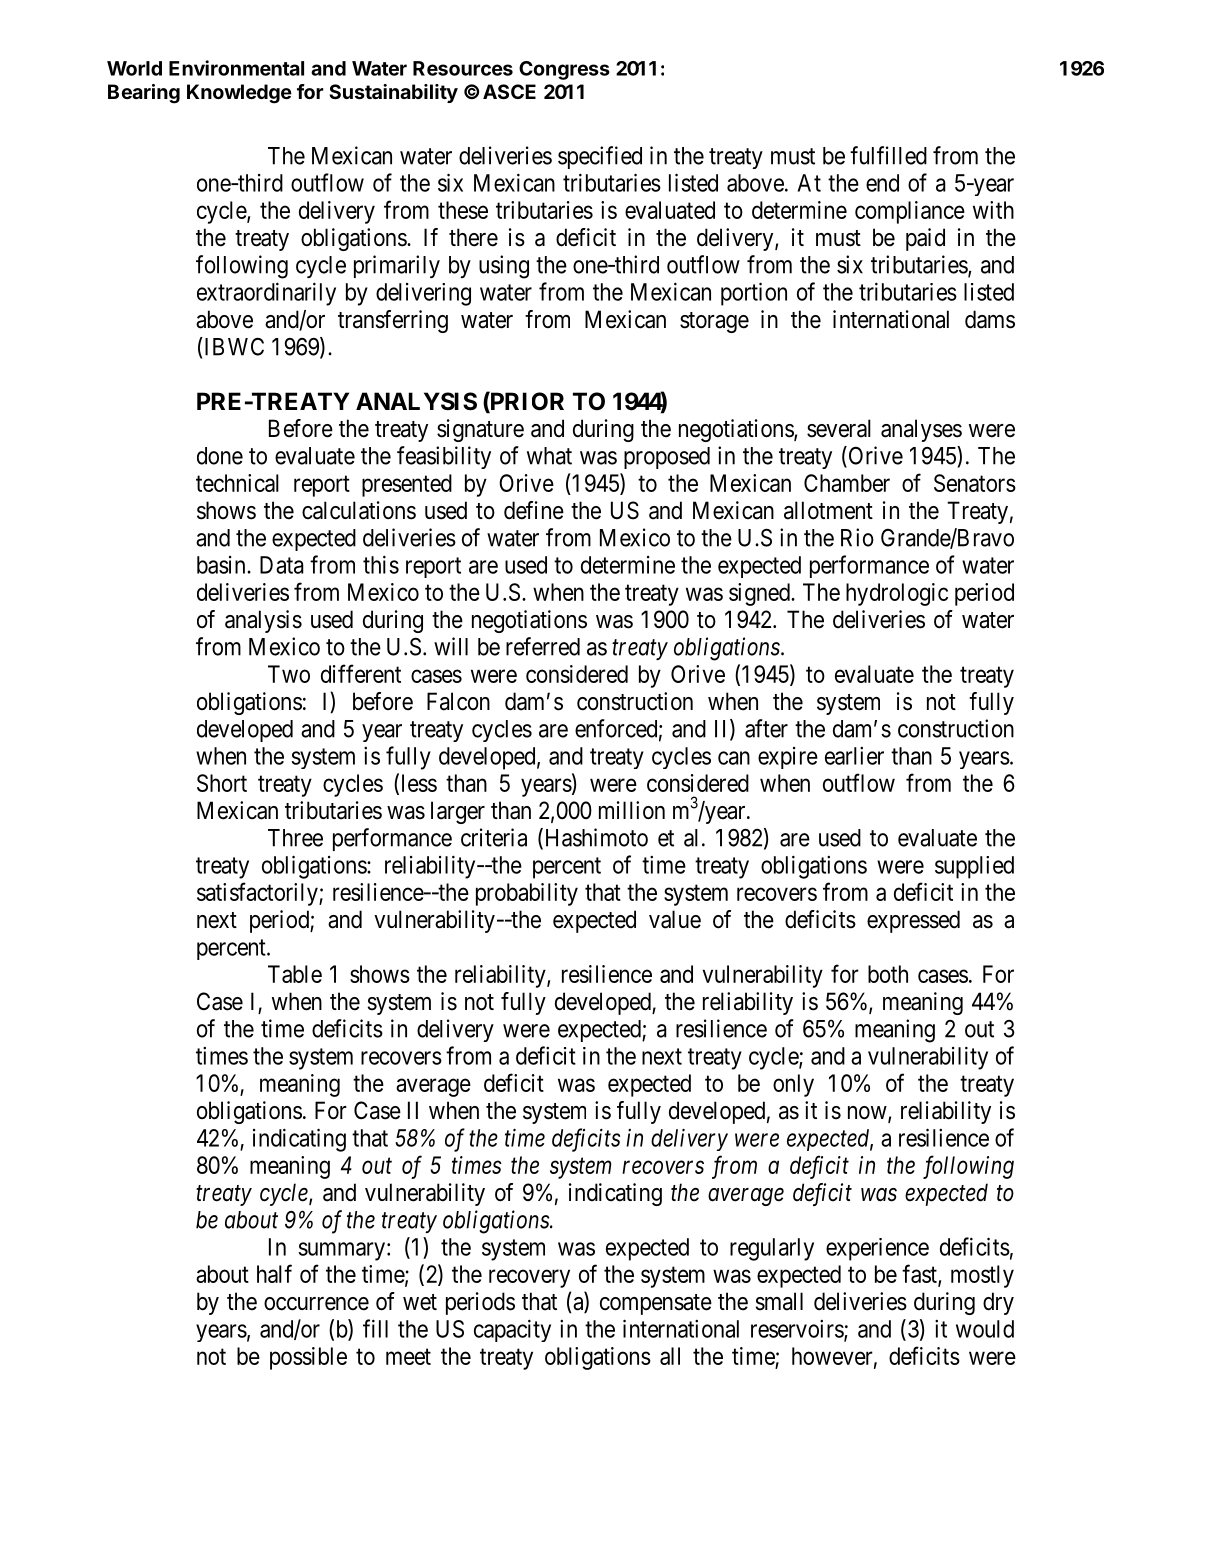  I want to click on half, so click(274, 1273).
